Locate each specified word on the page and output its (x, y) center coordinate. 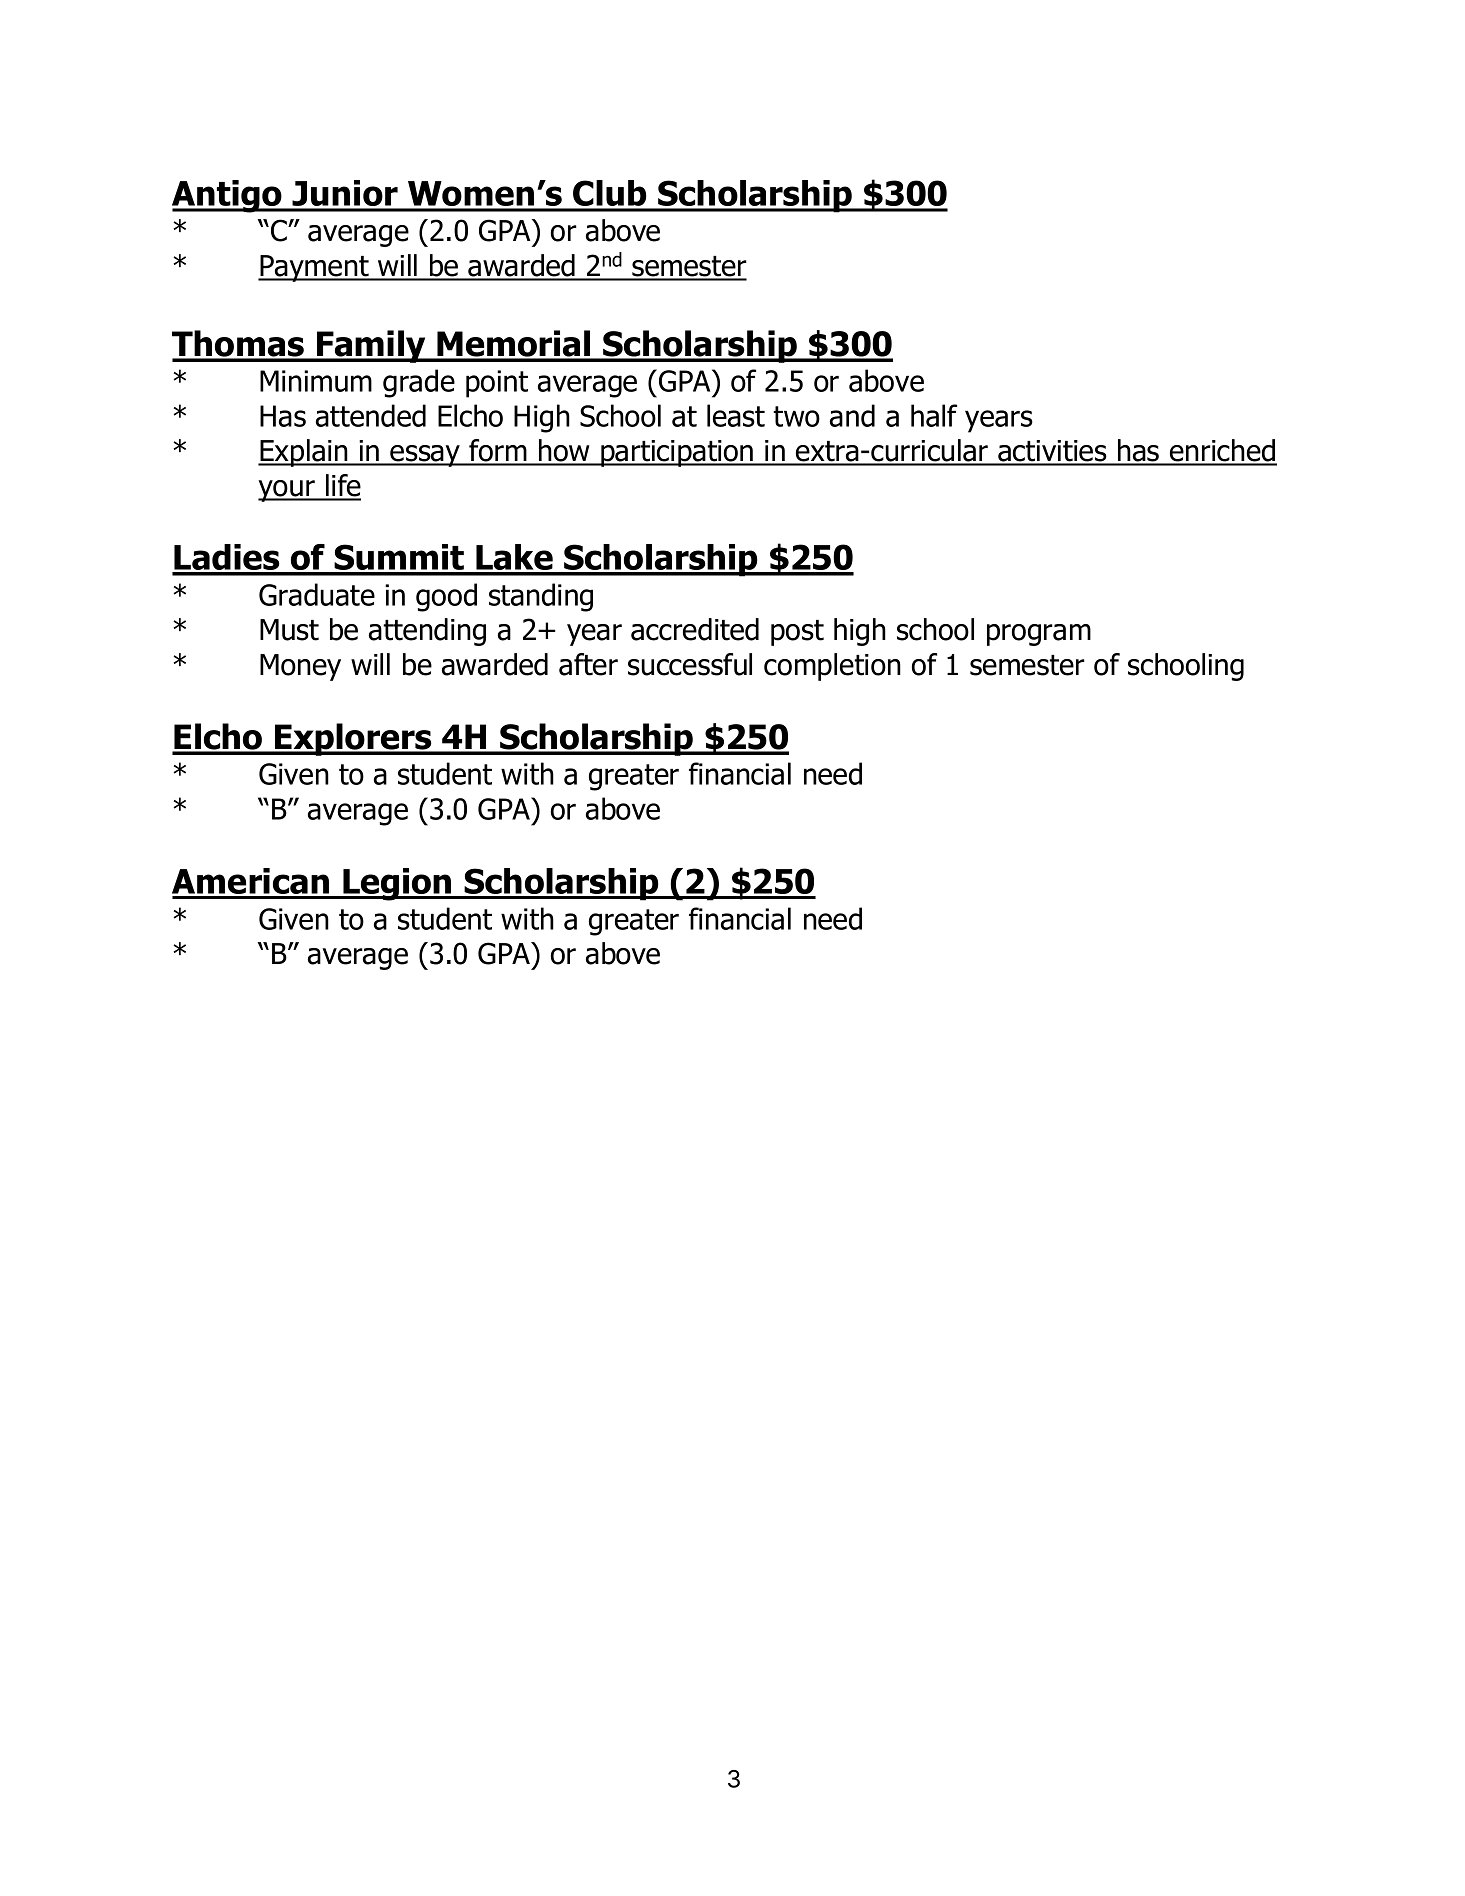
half (934, 415)
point (497, 384)
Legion (398, 884)
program (1039, 635)
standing (541, 597)
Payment (314, 268)
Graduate (317, 594)
